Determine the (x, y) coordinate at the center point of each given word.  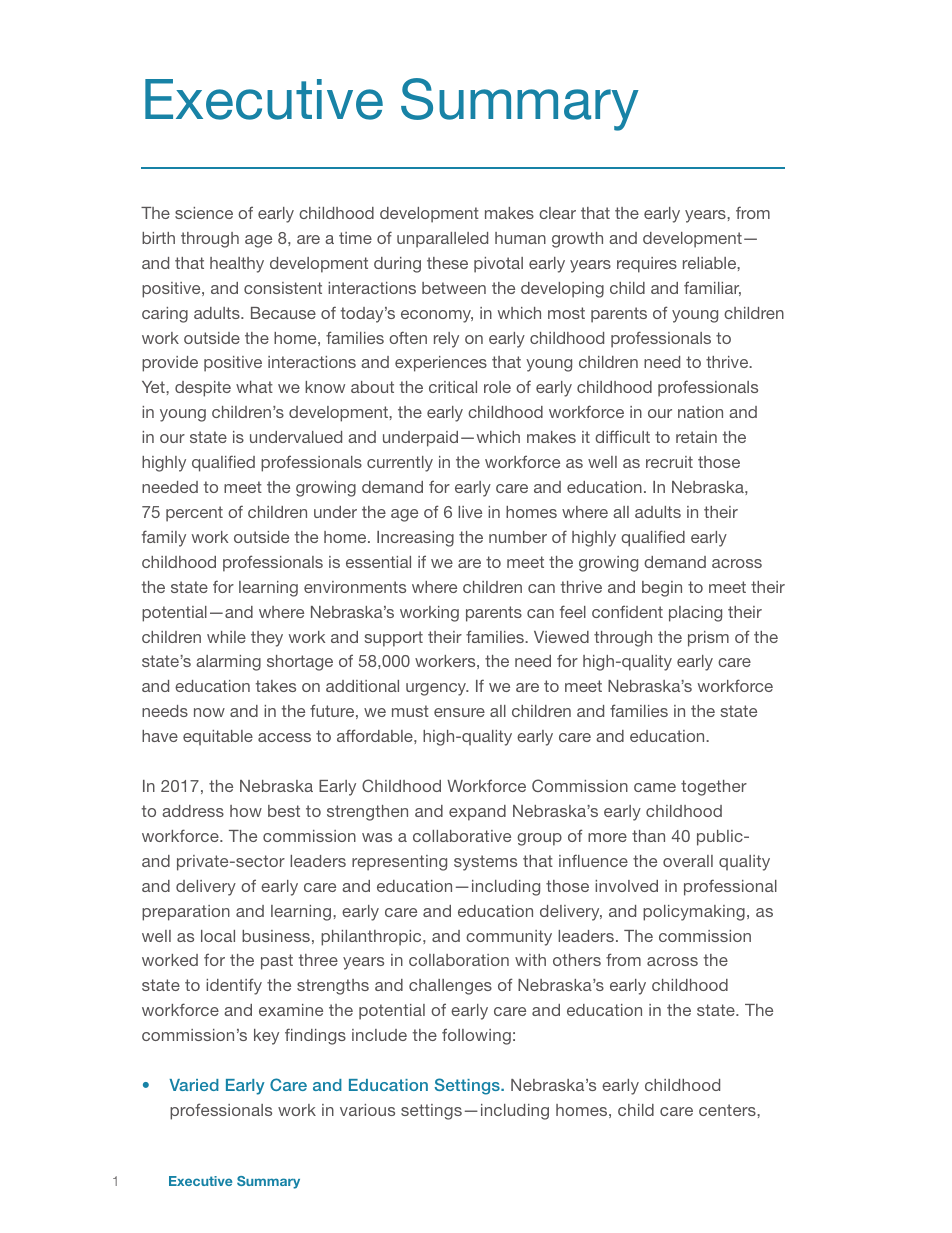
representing (399, 863)
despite (203, 389)
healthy (237, 265)
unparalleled (442, 240)
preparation (186, 913)
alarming (228, 663)
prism (708, 639)
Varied (194, 1085)
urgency (437, 689)
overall (688, 861)
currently (400, 464)
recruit (669, 462)
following (476, 1036)
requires (647, 265)
